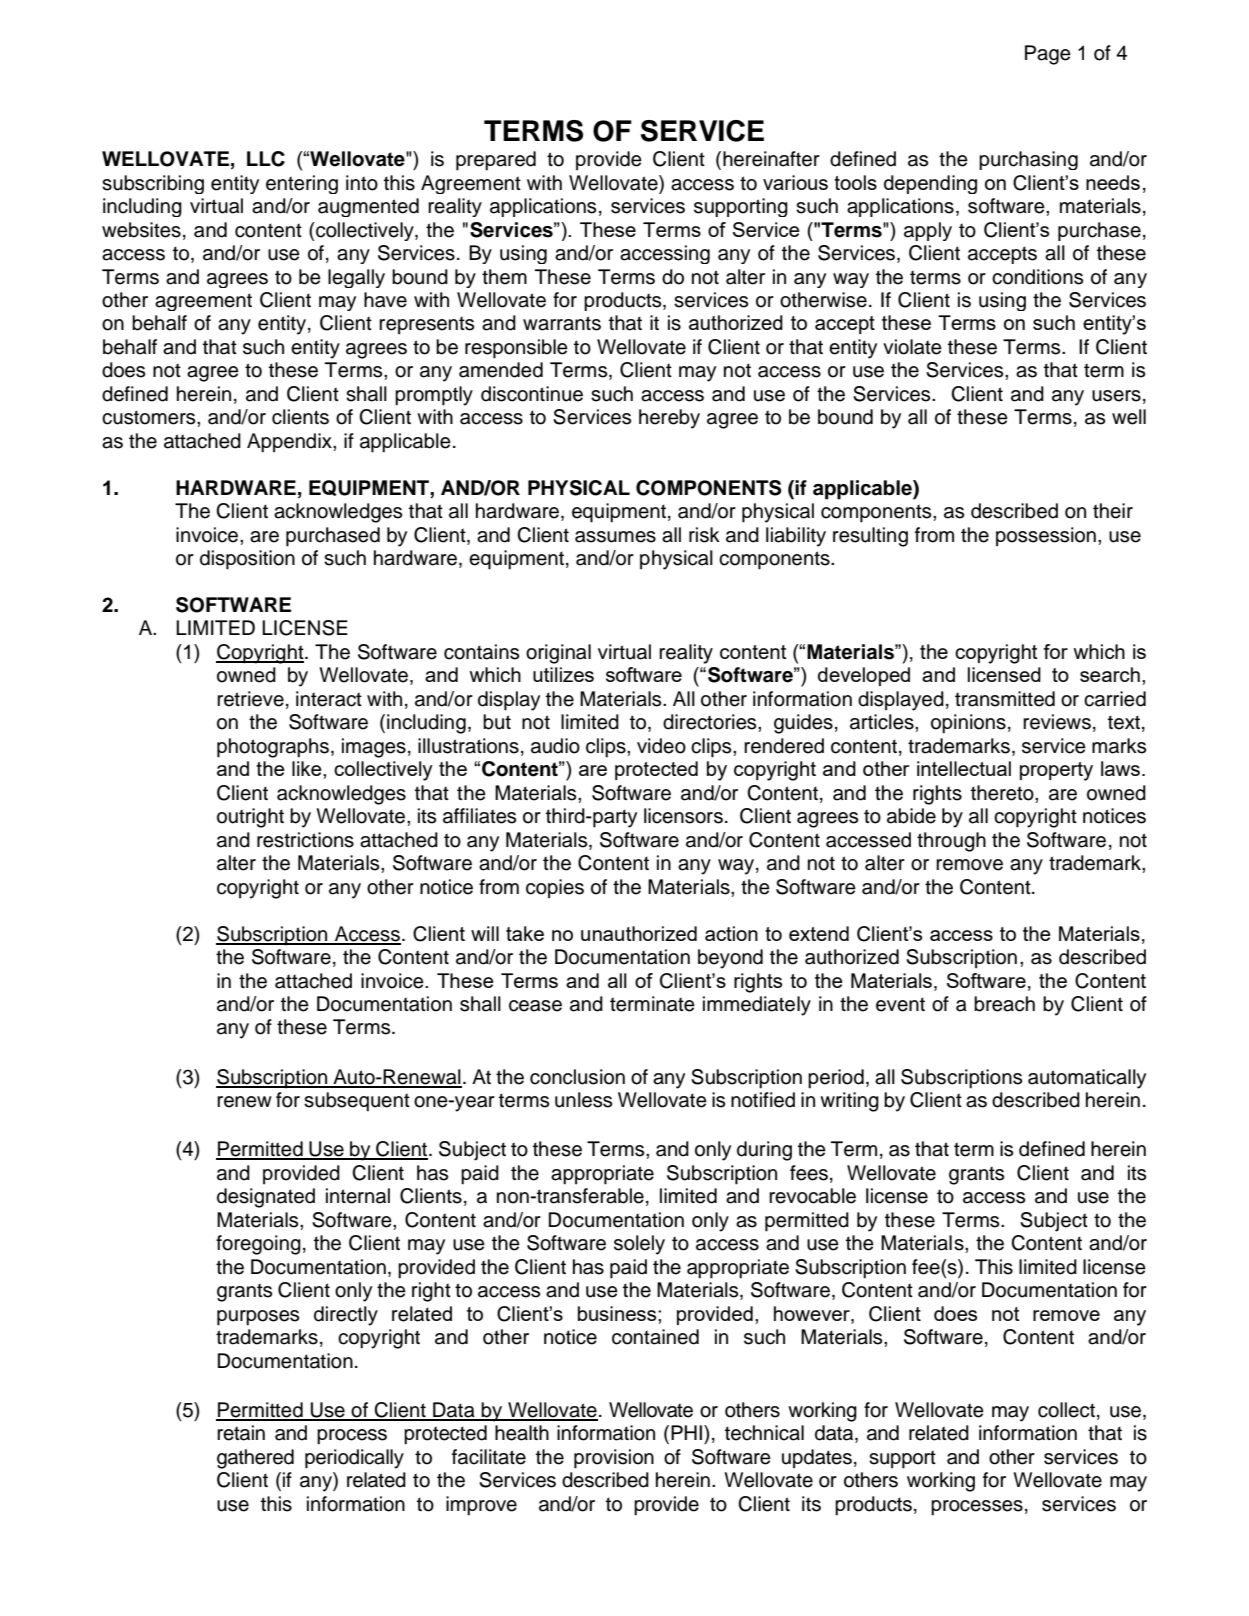 The height and width of the screenshot is (1616, 1249). What do you see at coordinates (614, 1459) in the screenshot?
I see `provision` at bounding box center [614, 1459].
